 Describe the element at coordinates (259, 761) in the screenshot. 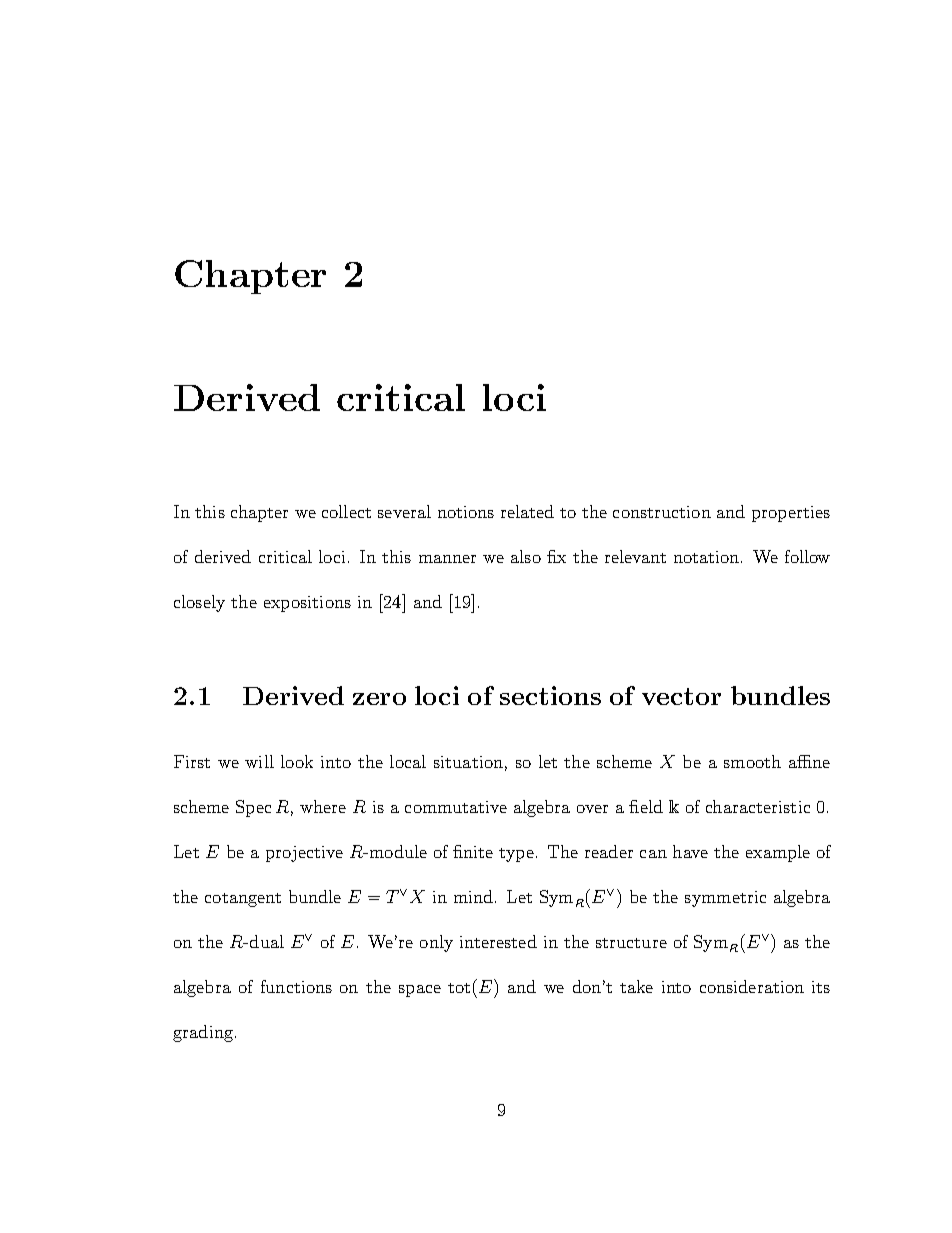

I see `will` at that location.
